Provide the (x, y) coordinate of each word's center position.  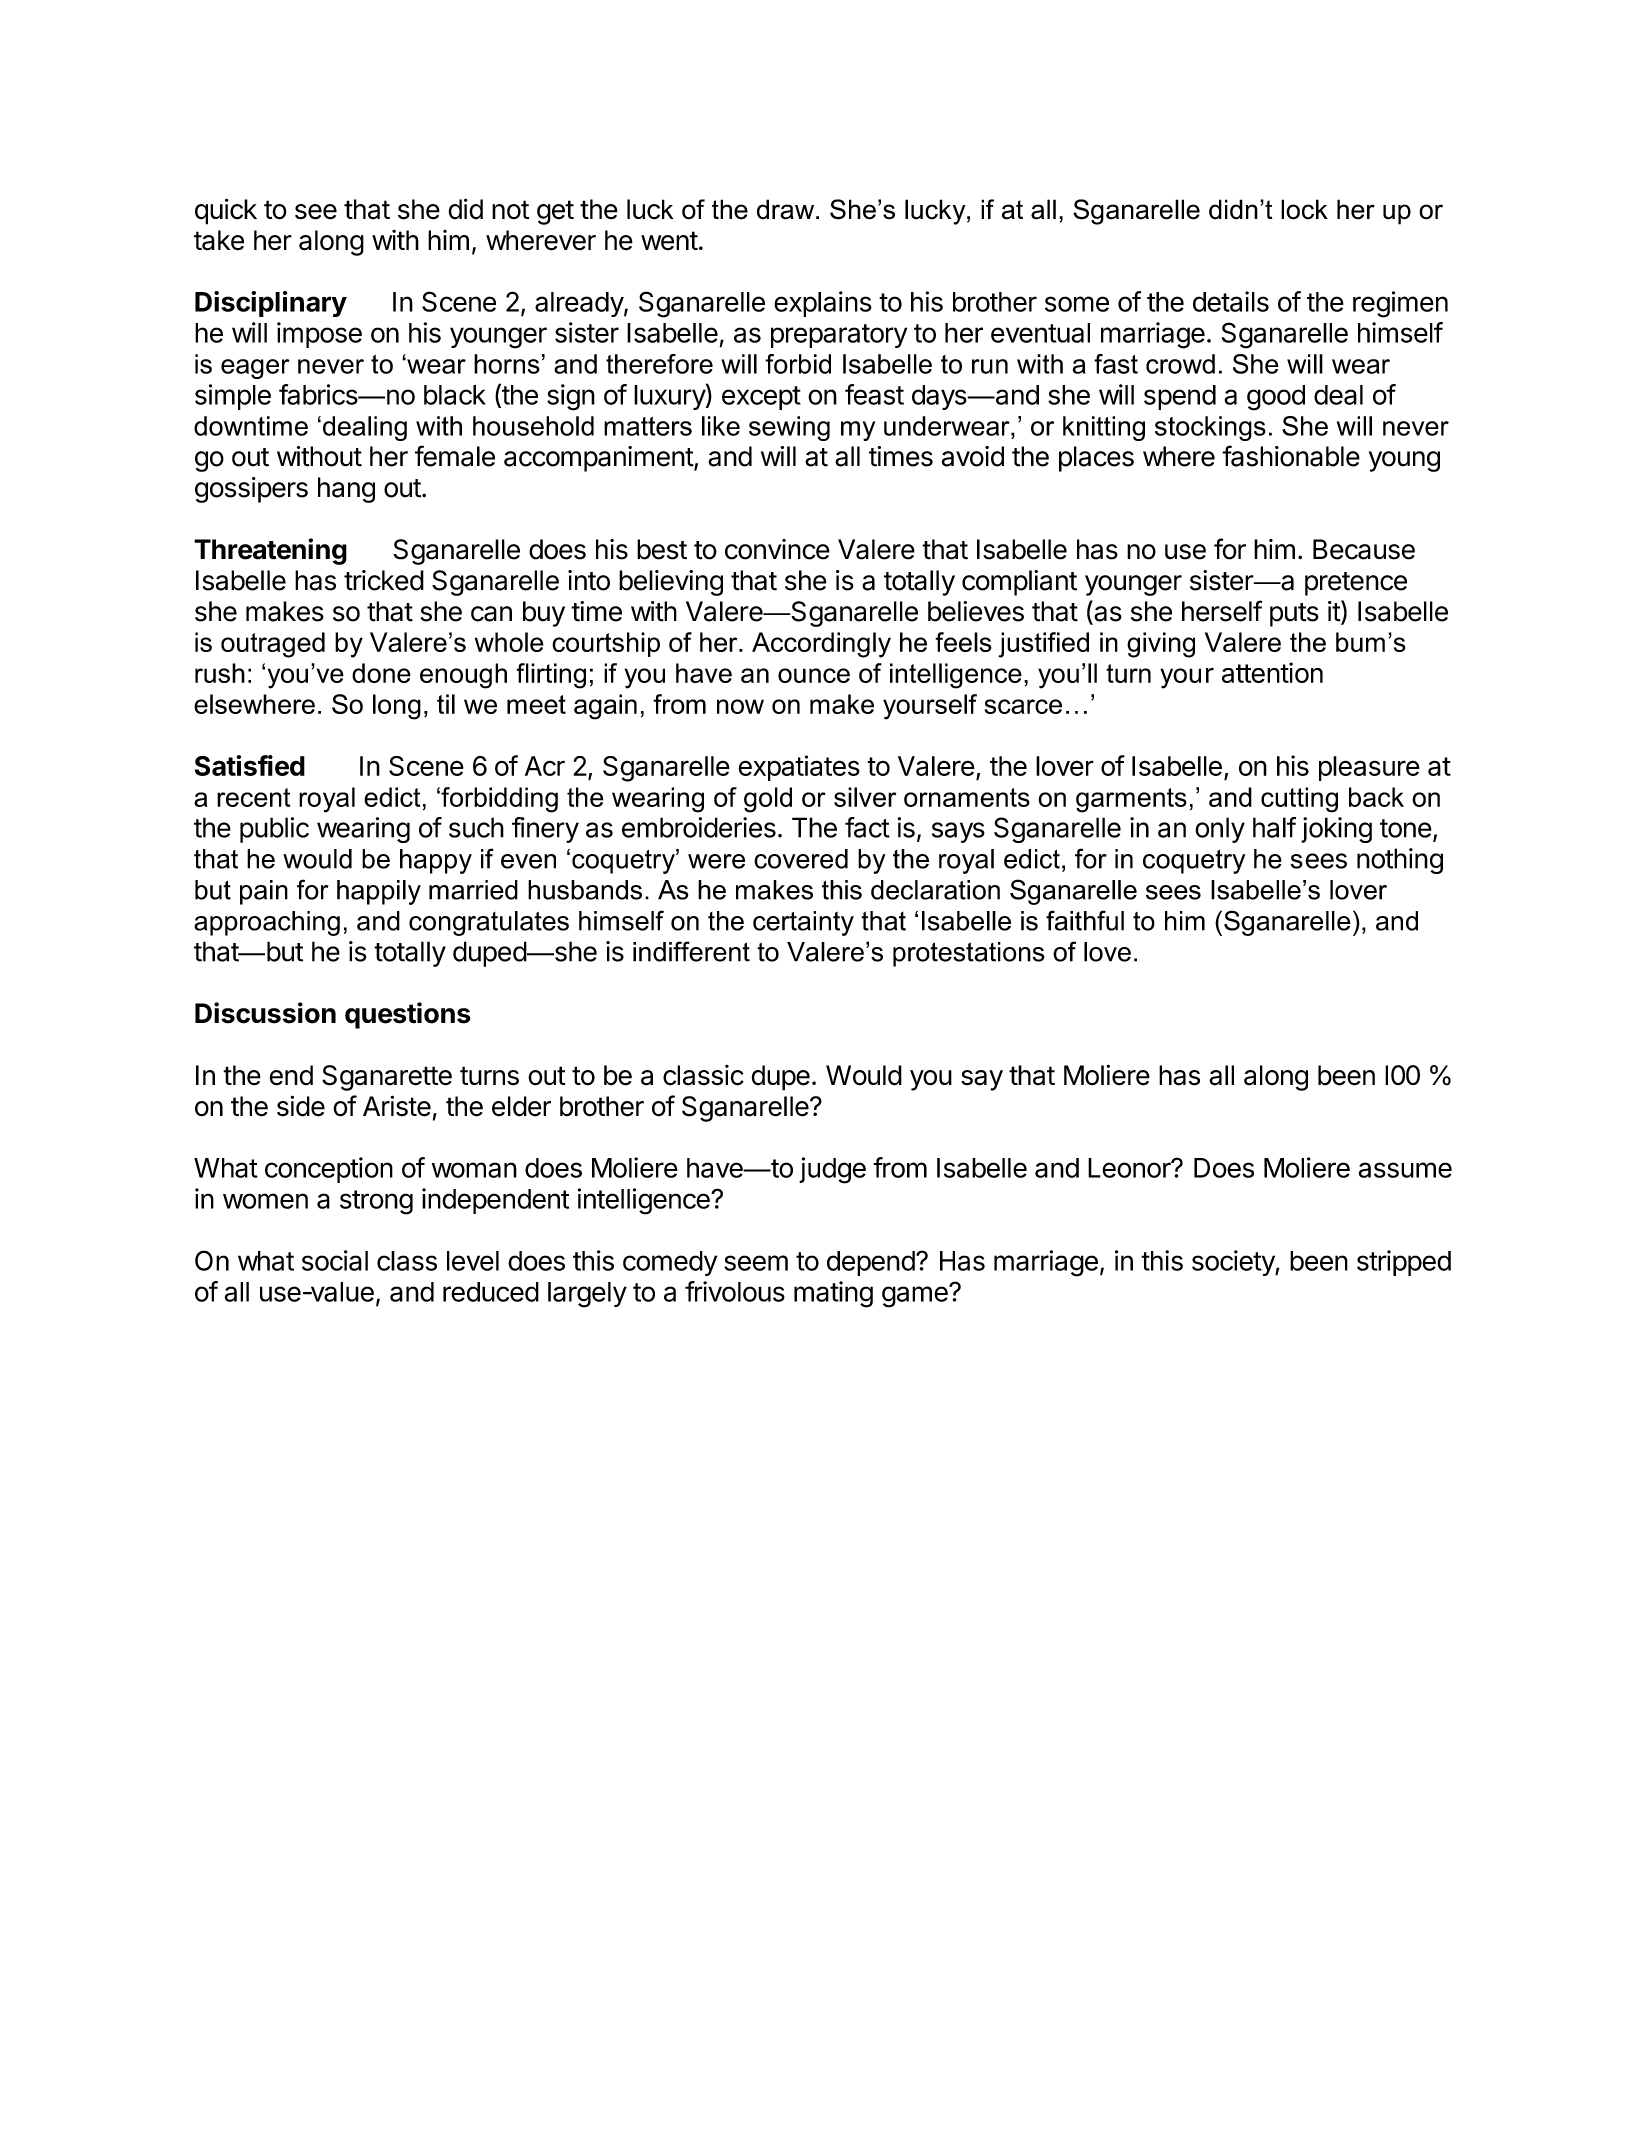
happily (379, 892)
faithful (1085, 920)
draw (787, 209)
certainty (803, 923)
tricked (384, 580)
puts (1294, 615)
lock (1304, 209)
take (219, 240)
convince (777, 549)
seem (756, 1263)
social (335, 1260)
